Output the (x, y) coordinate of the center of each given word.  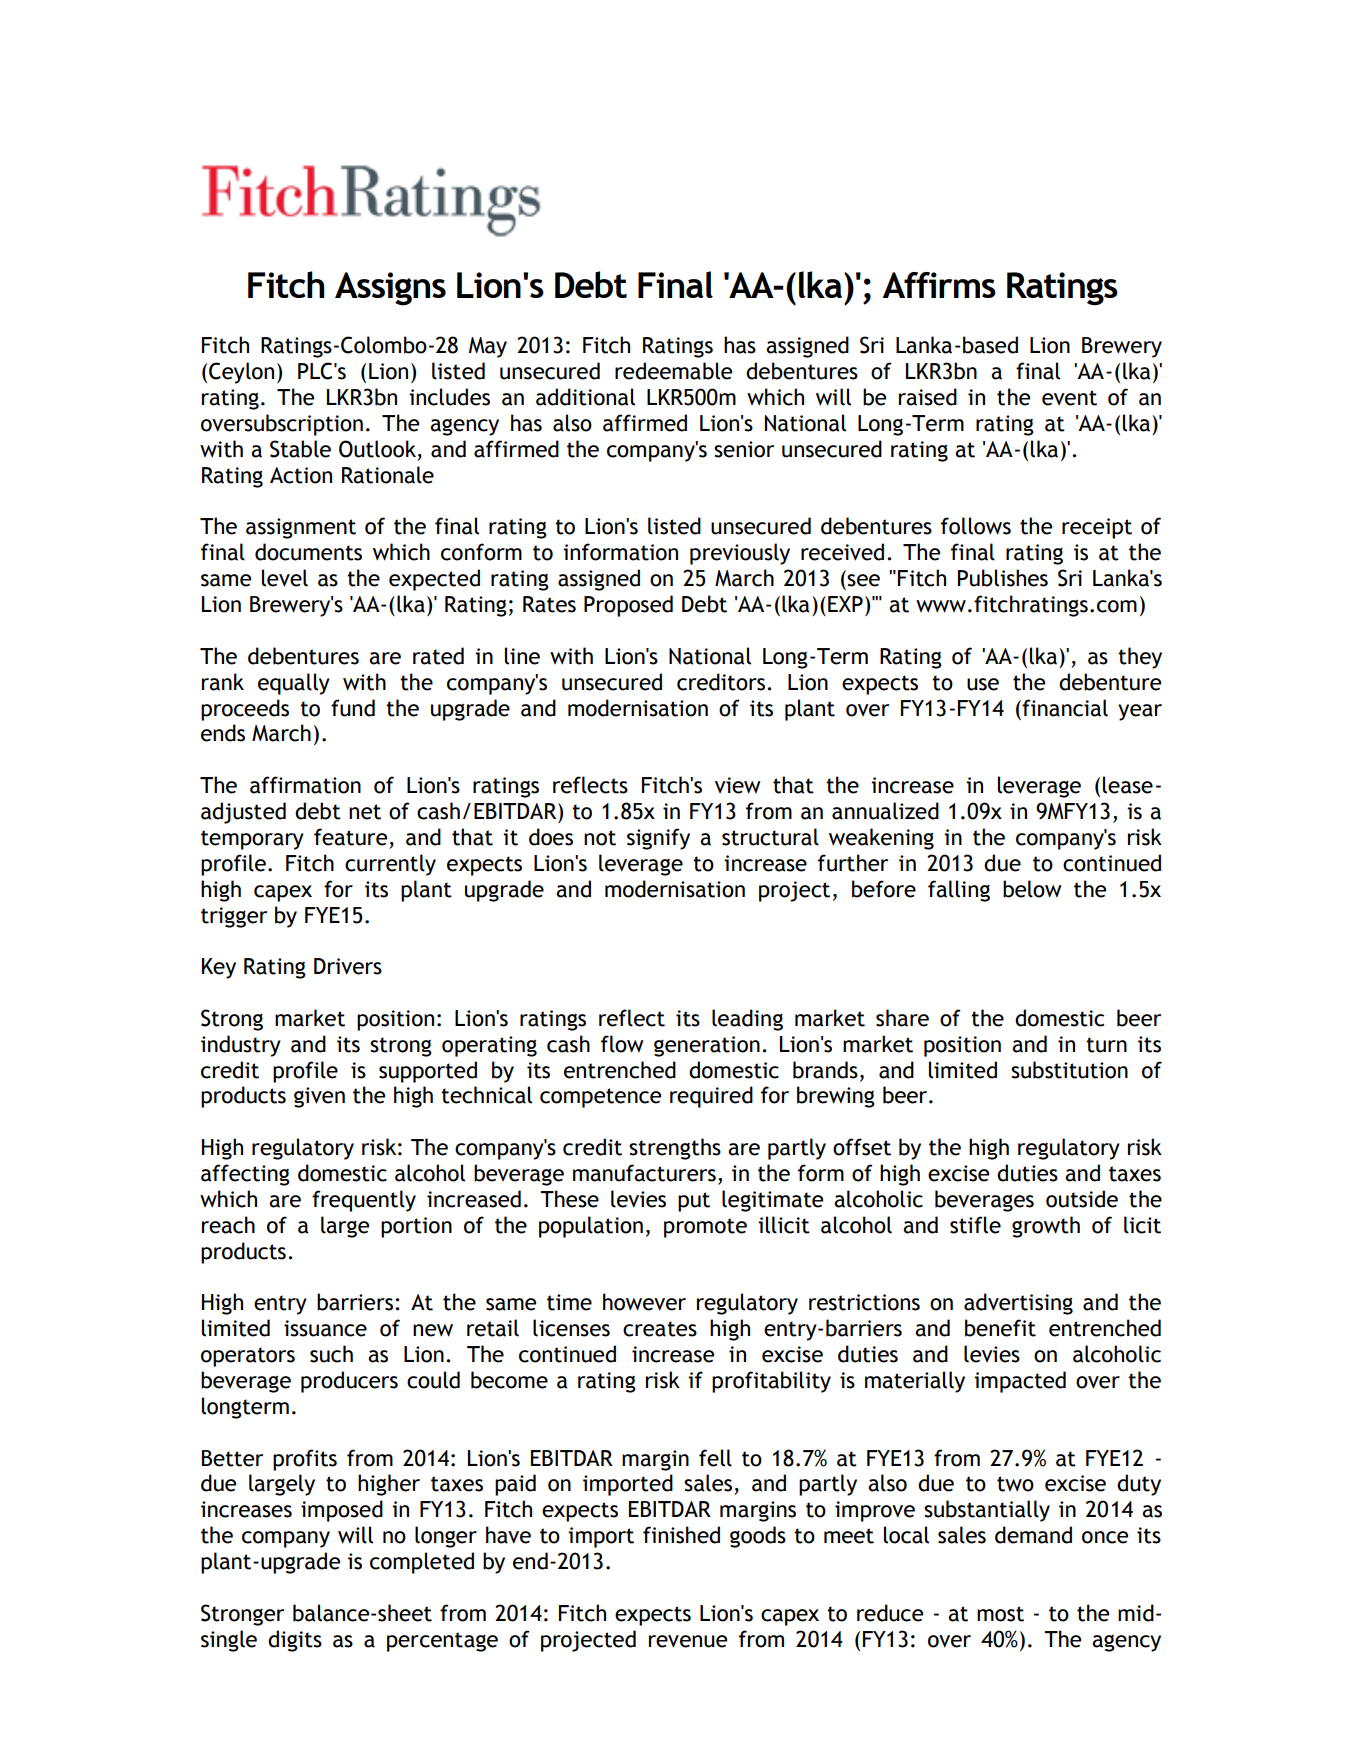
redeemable (673, 371)
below (1032, 889)
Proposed (628, 606)
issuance (325, 1328)
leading (747, 1020)
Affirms (939, 285)
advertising (1018, 1304)
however (644, 1302)
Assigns (390, 289)
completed (422, 1563)
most (1000, 1614)
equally (294, 684)
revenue (688, 1641)
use (983, 684)
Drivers (348, 966)
